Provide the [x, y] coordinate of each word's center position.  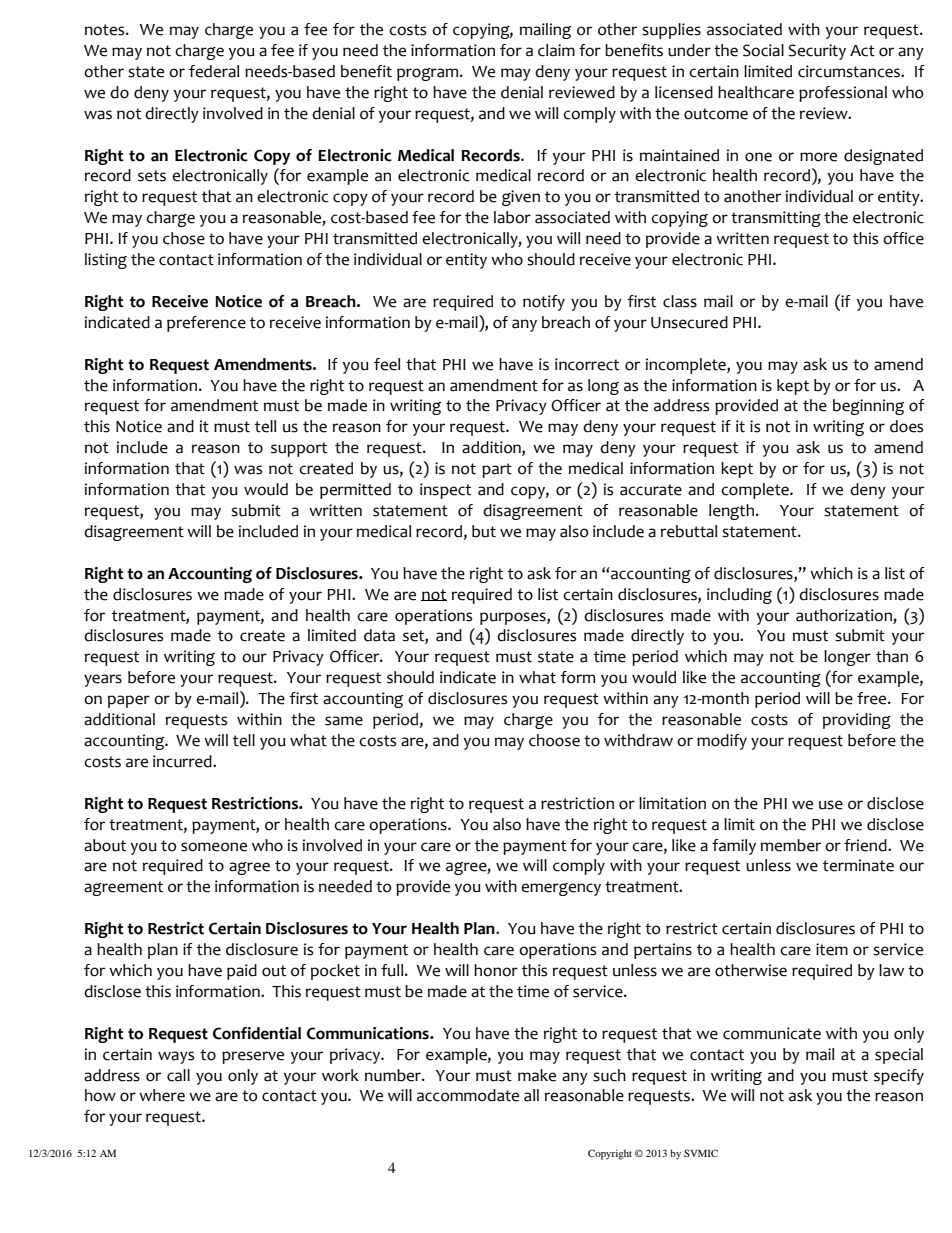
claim [556, 50]
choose [554, 740]
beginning [868, 407]
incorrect [587, 364]
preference [206, 324]
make [537, 1075]
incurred [183, 761]
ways [176, 1057]
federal [214, 71]
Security [817, 52]
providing [857, 721]
